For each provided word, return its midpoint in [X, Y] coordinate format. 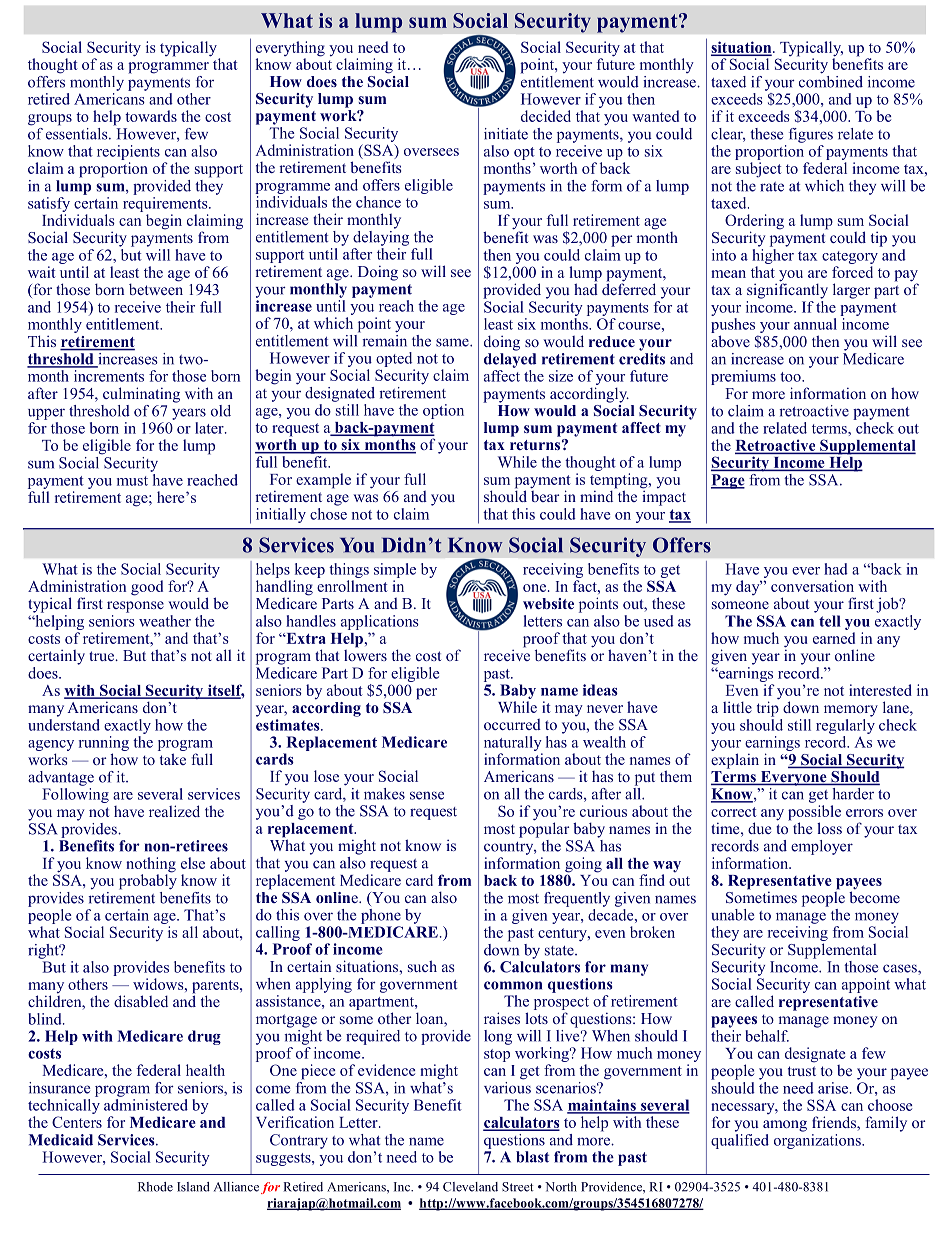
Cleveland [470, 1187]
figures [811, 135]
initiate [506, 134]
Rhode [155, 1187]
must [132, 481]
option [443, 411]
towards [151, 116]
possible [814, 814]
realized [174, 811]
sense [427, 795]
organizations [818, 1140]
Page [728, 481]
